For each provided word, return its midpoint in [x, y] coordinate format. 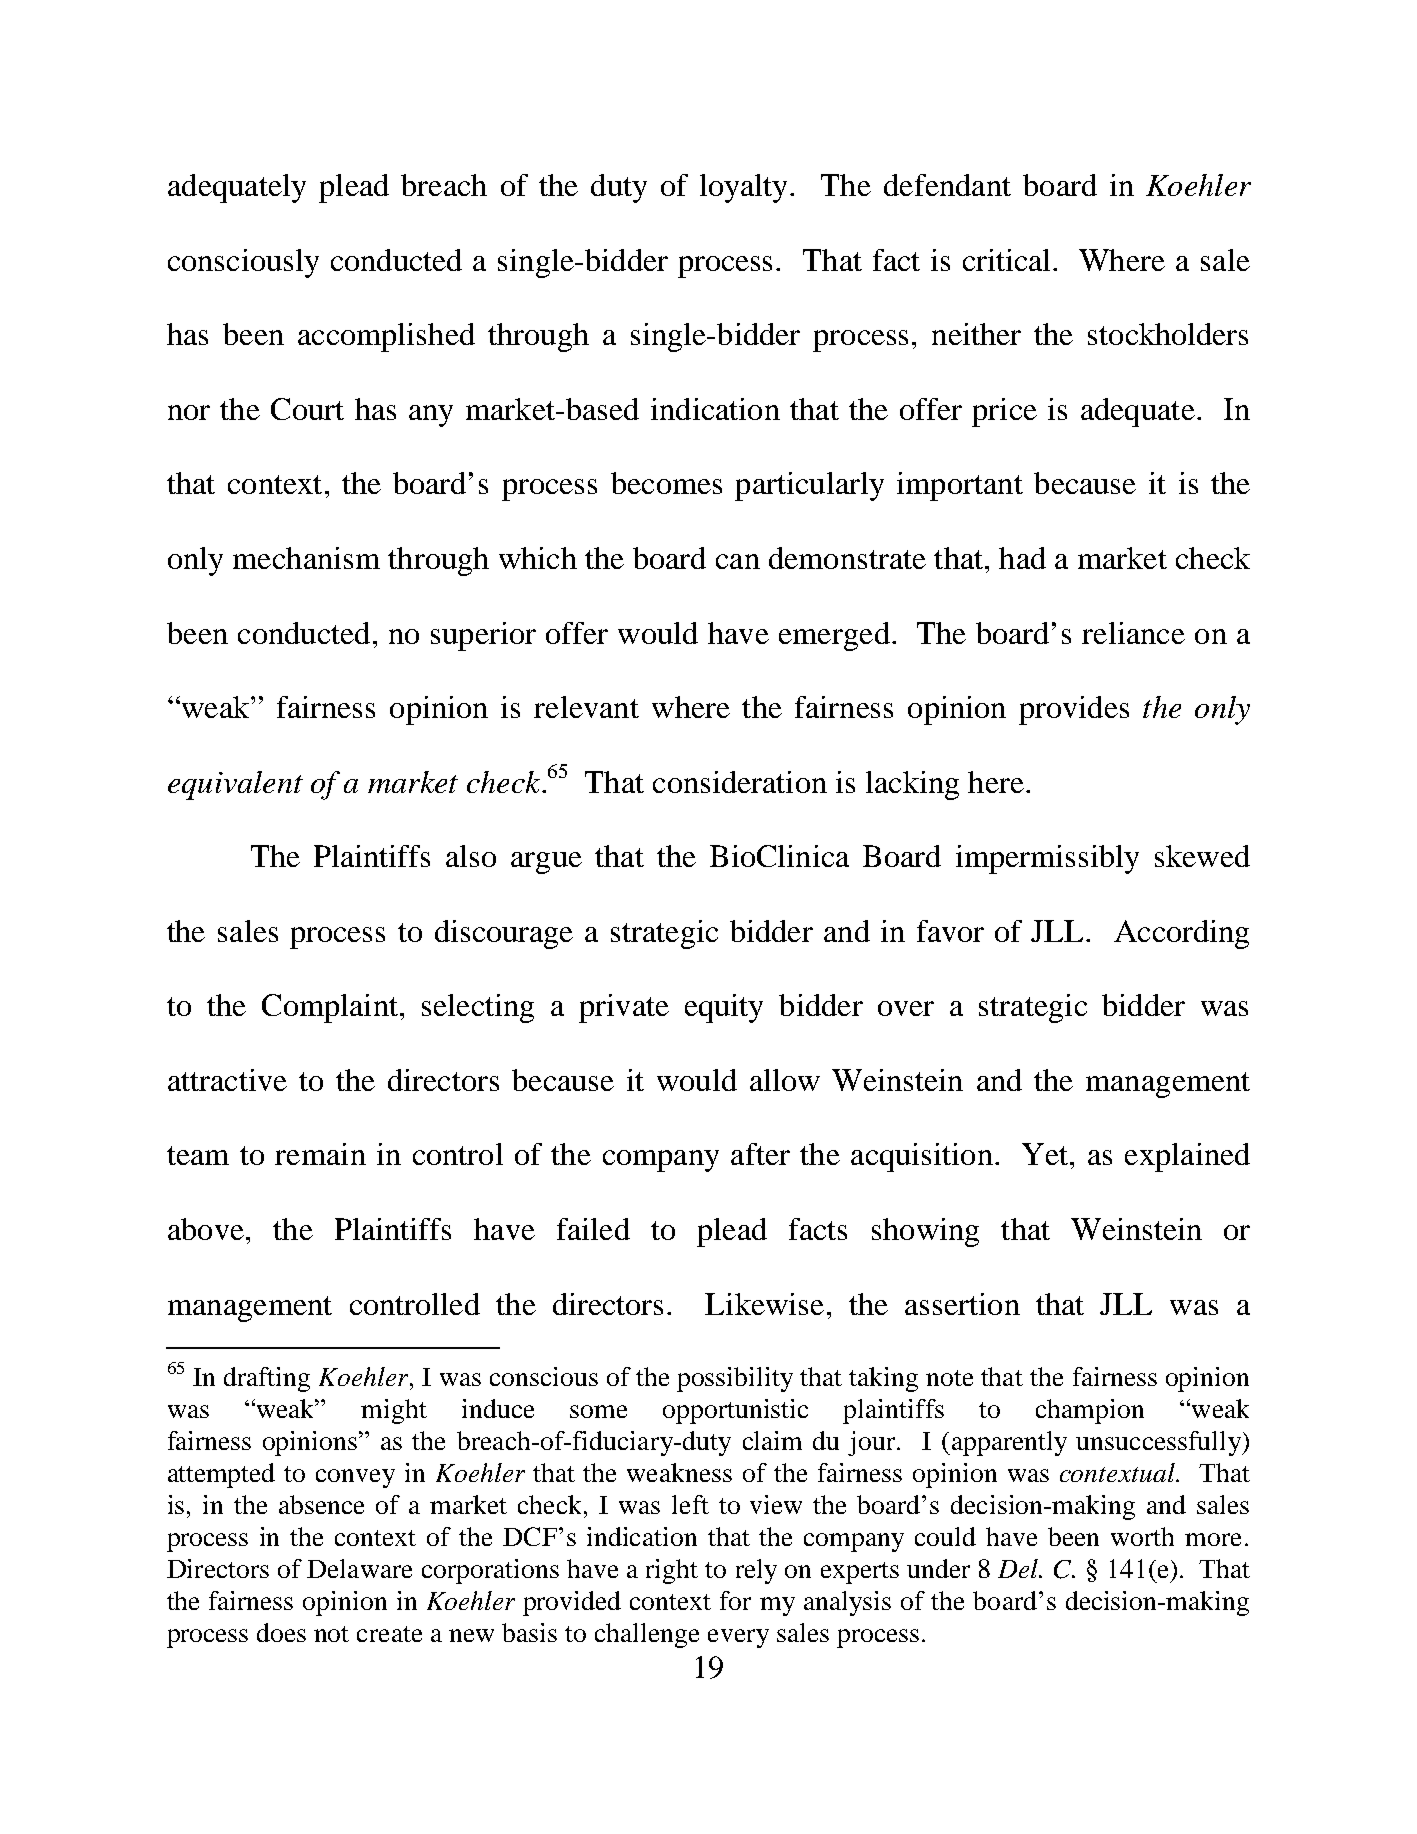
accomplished [386, 337]
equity [724, 1008]
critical [1006, 260]
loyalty [743, 188]
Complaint [330, 1008]
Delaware [359, 1568]
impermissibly [1047, 859]
